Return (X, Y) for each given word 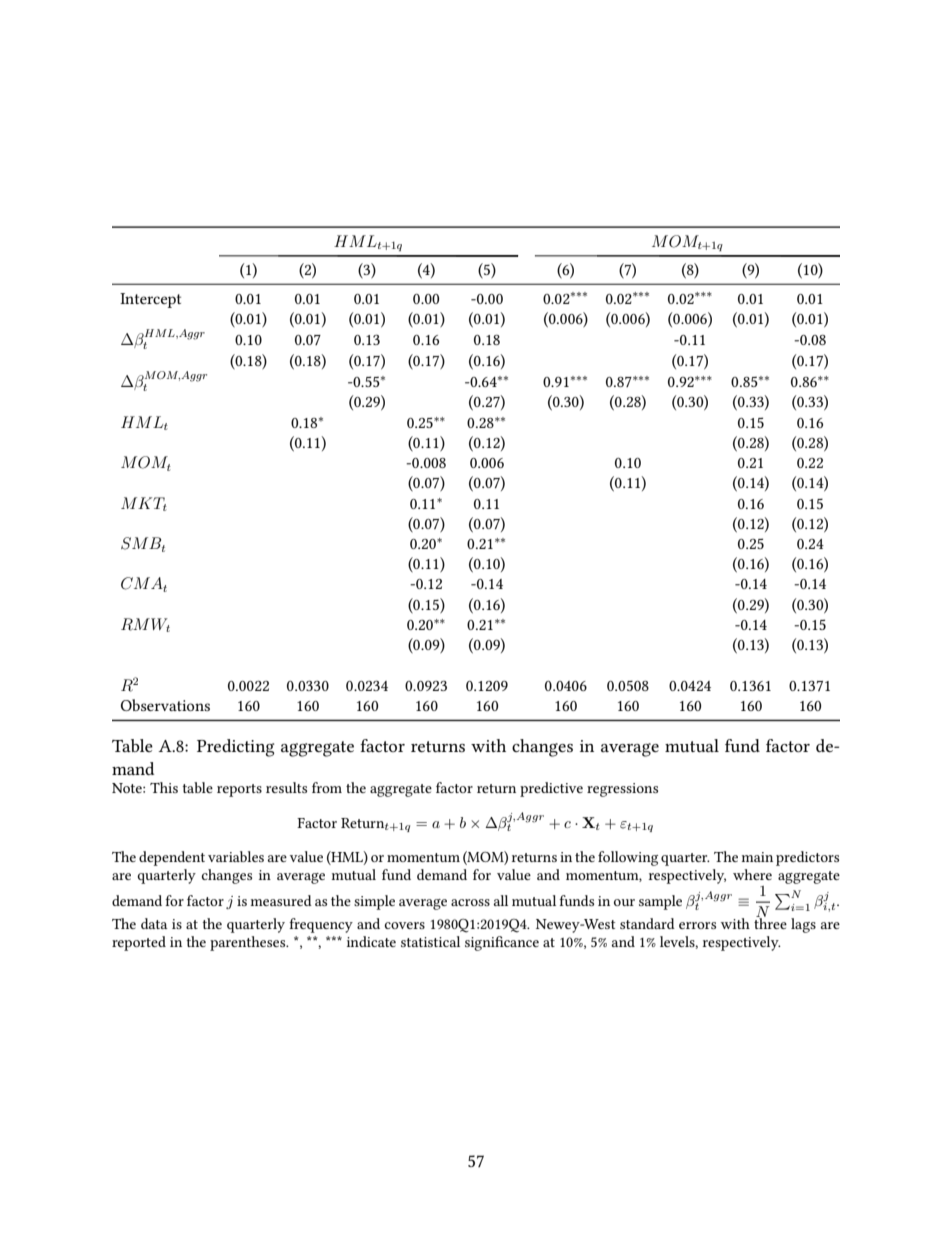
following (628, 858)
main (757, 857)
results (286, 787)
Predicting (235, 748)
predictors (807, 858)
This (164, 787)
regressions (622, 790)
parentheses (249, 943)
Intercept (150, 300)
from (327, 787)
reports (239, 790)
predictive (551, 789)
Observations (165, 705)
